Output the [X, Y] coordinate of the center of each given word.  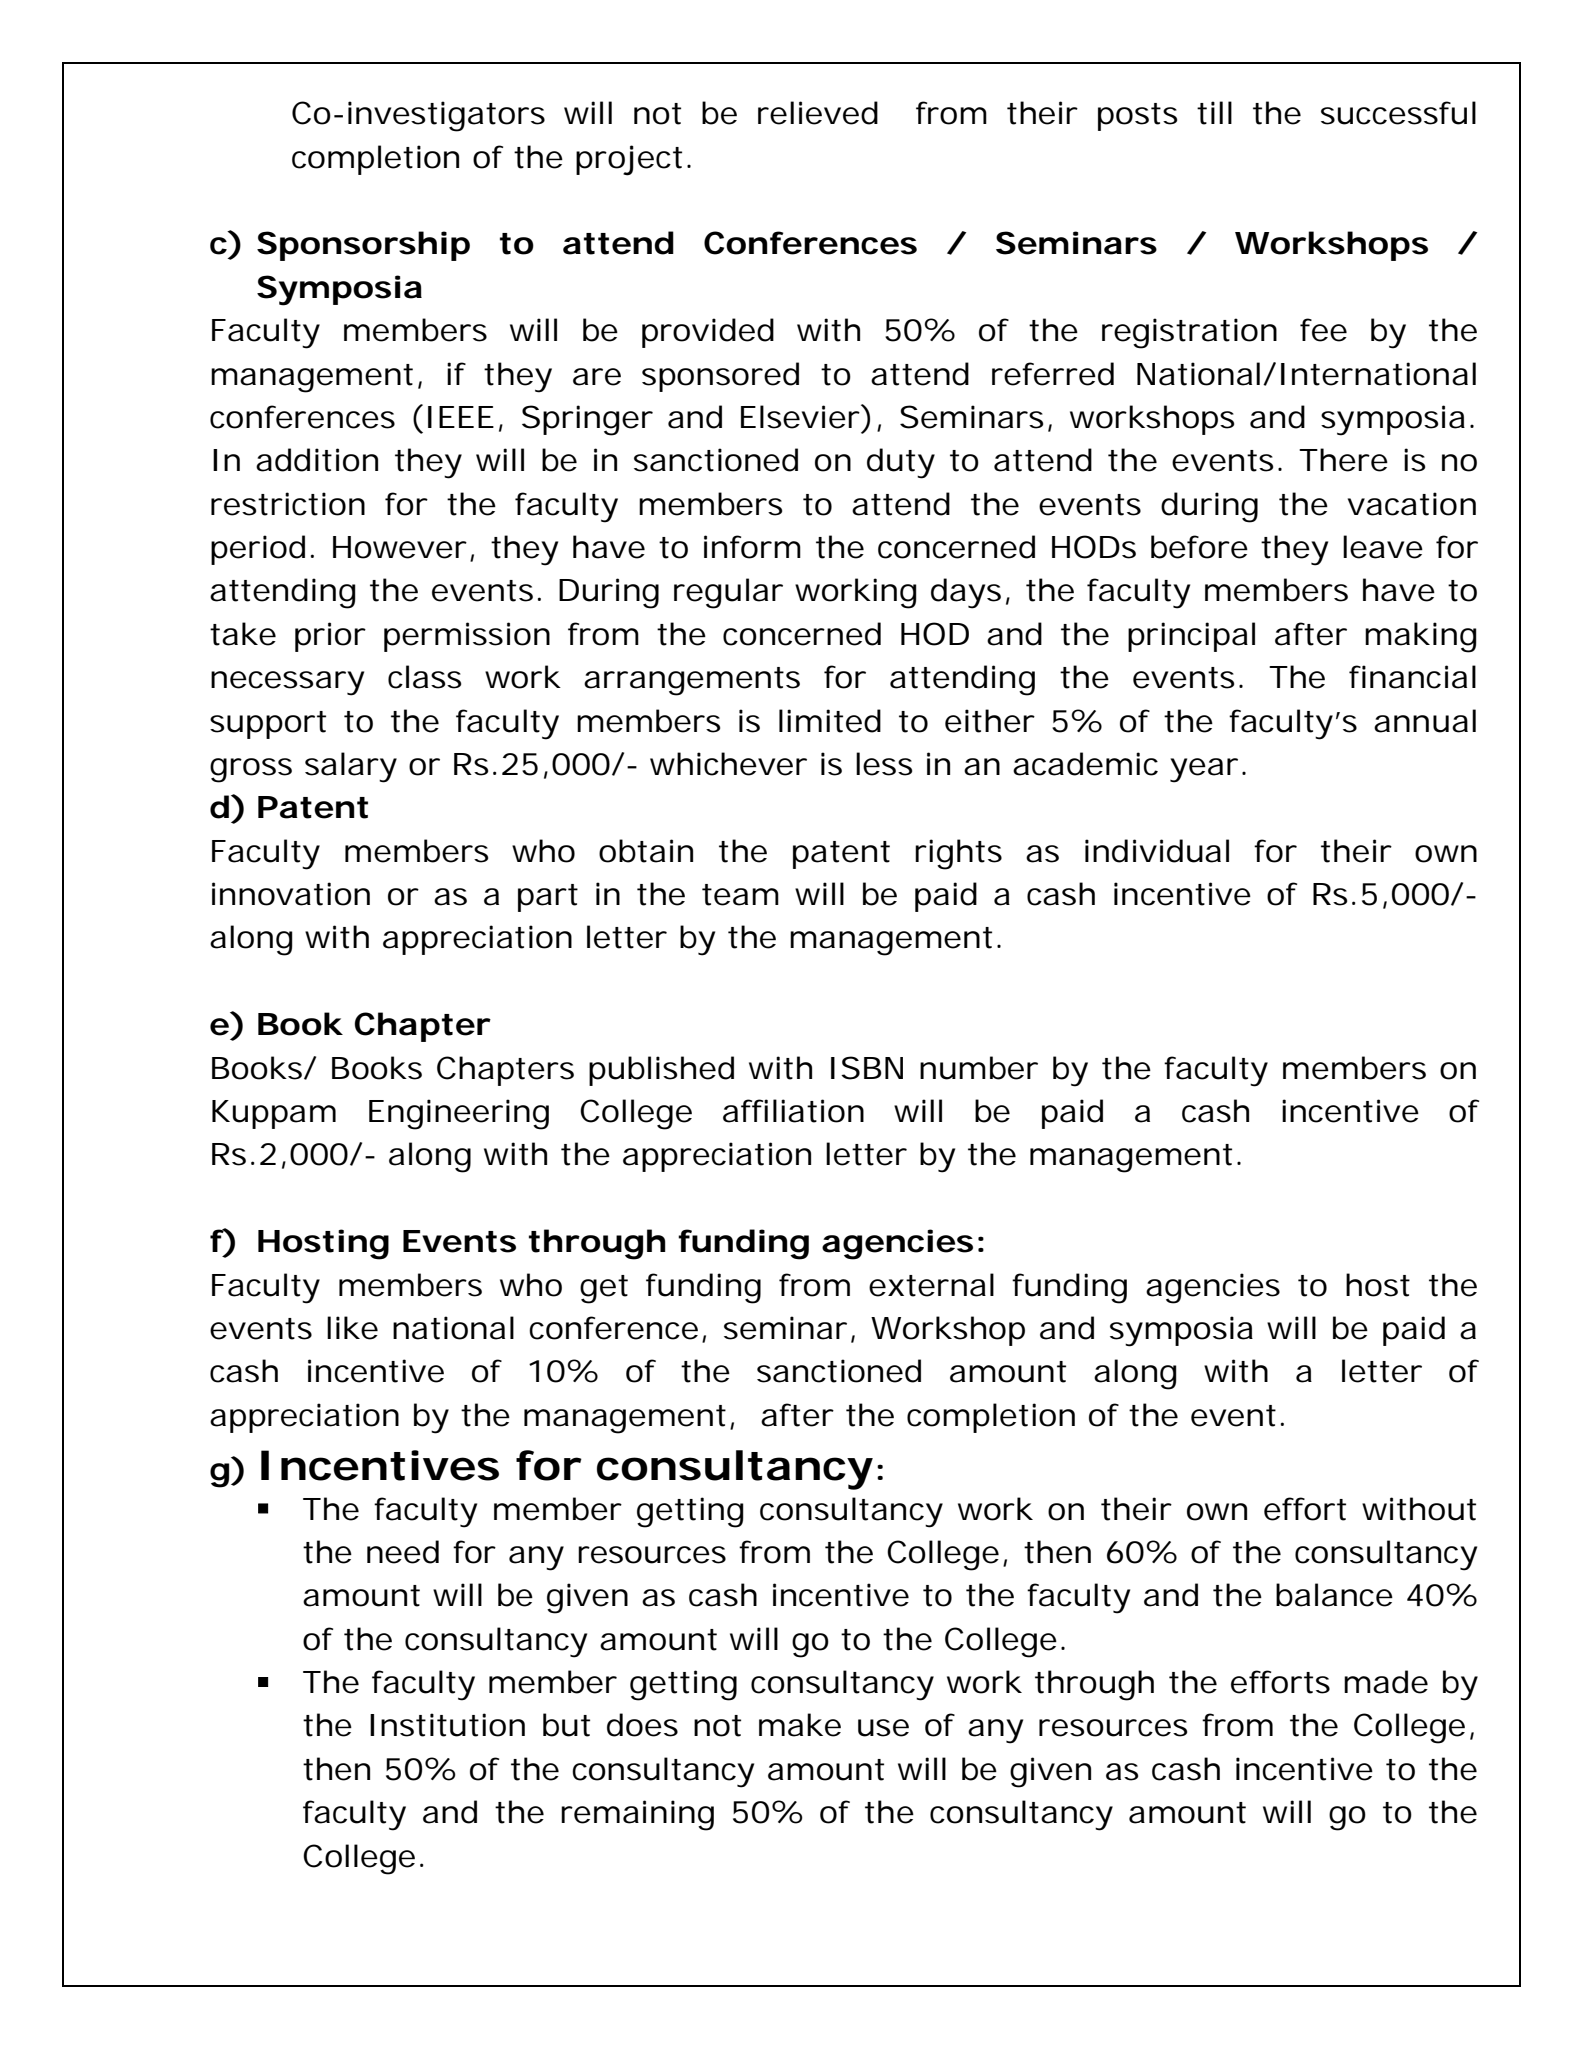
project [629, 160]
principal [1191, 637]
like [352, 1328]
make [800, 1725]
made [1386, 1682]
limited [830, 721]
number [979, 1068]
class [424, 677]
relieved [818, 113]
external [931, 1285]
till [1214, 113]
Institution [447, 1725]
